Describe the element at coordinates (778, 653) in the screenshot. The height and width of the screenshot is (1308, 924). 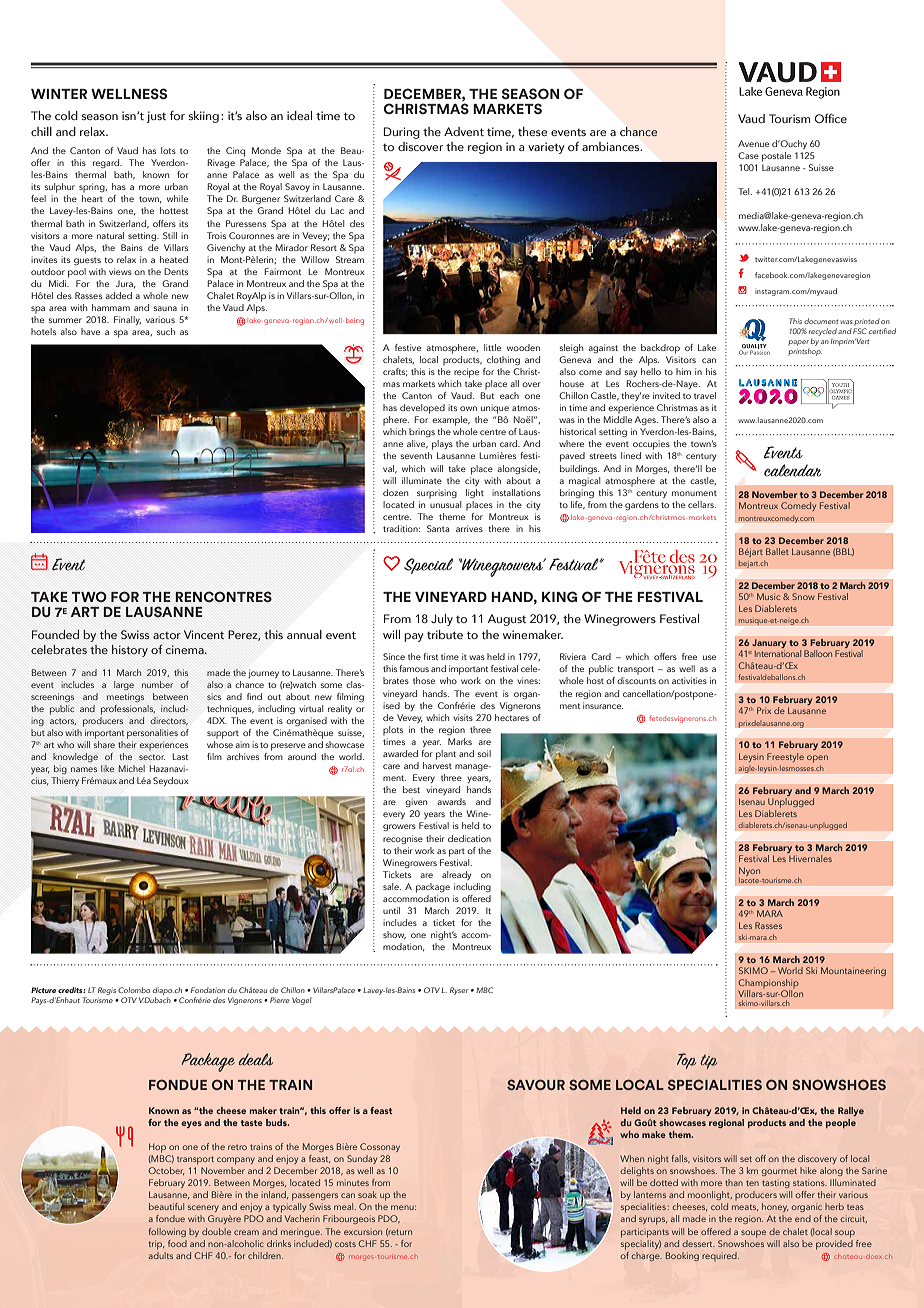
I see `International` at that location.
